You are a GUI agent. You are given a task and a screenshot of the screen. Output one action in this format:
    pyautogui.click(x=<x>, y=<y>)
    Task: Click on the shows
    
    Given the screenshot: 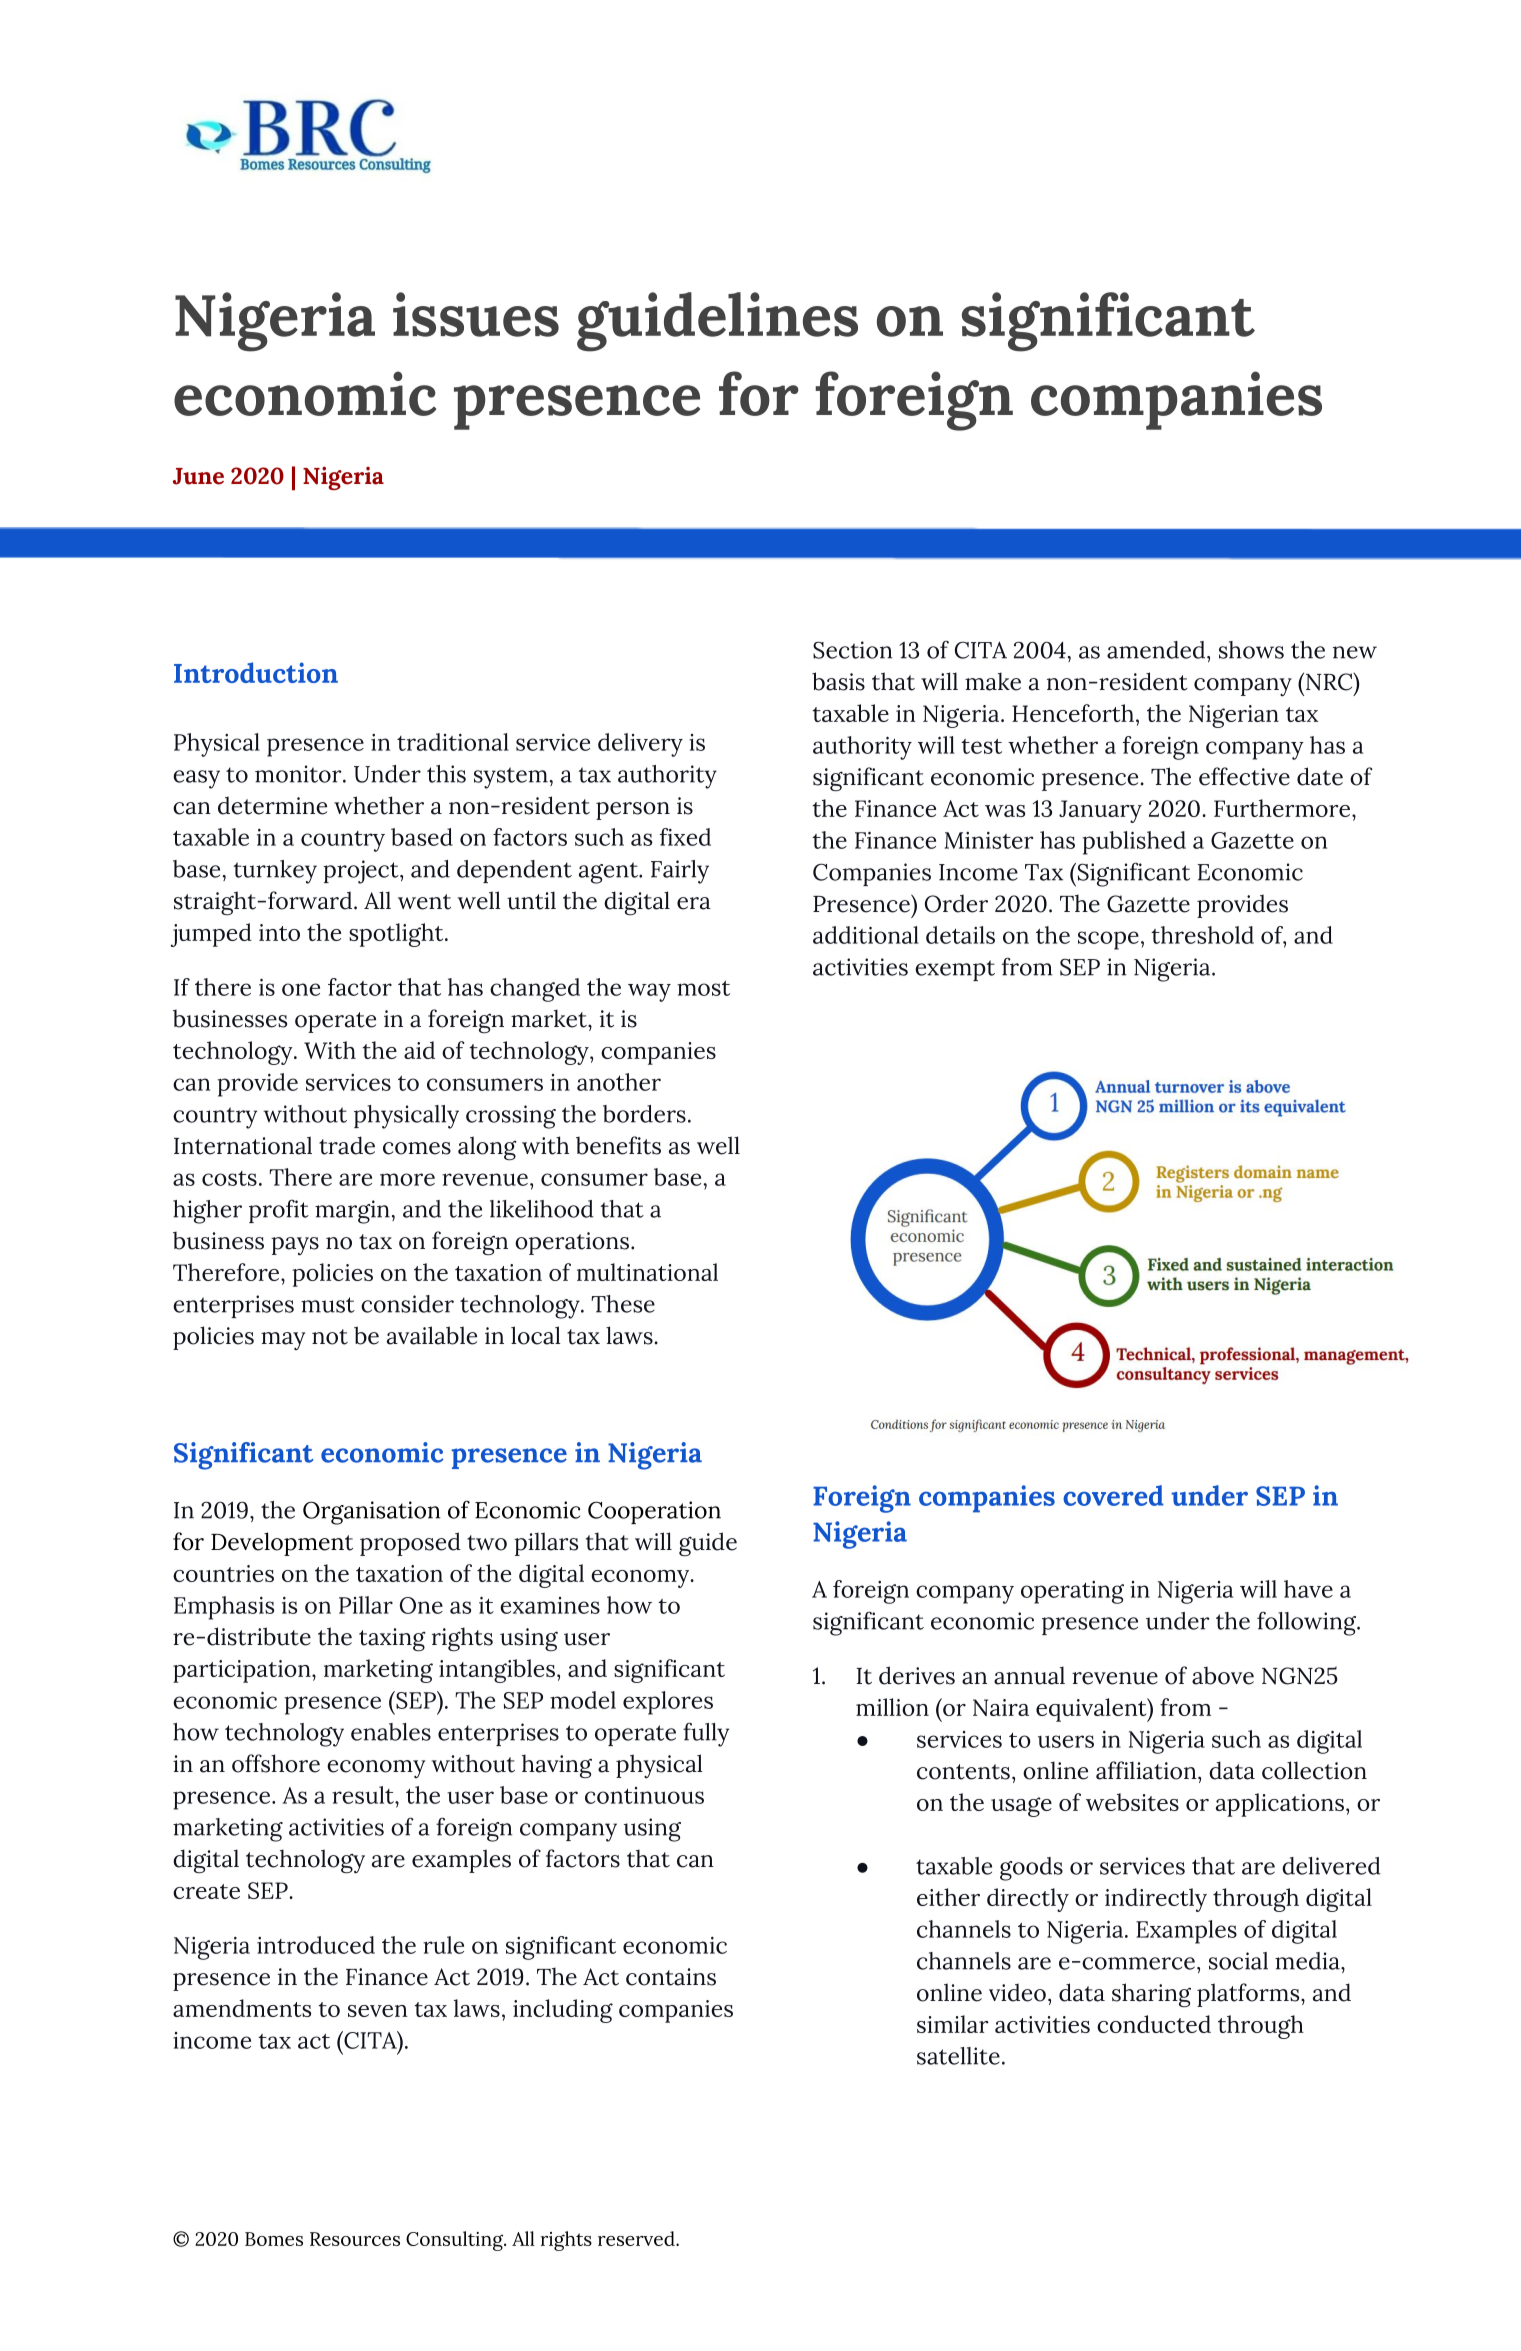 What is the action you would take?
    pyautogui.click(x=1251, y=650)
